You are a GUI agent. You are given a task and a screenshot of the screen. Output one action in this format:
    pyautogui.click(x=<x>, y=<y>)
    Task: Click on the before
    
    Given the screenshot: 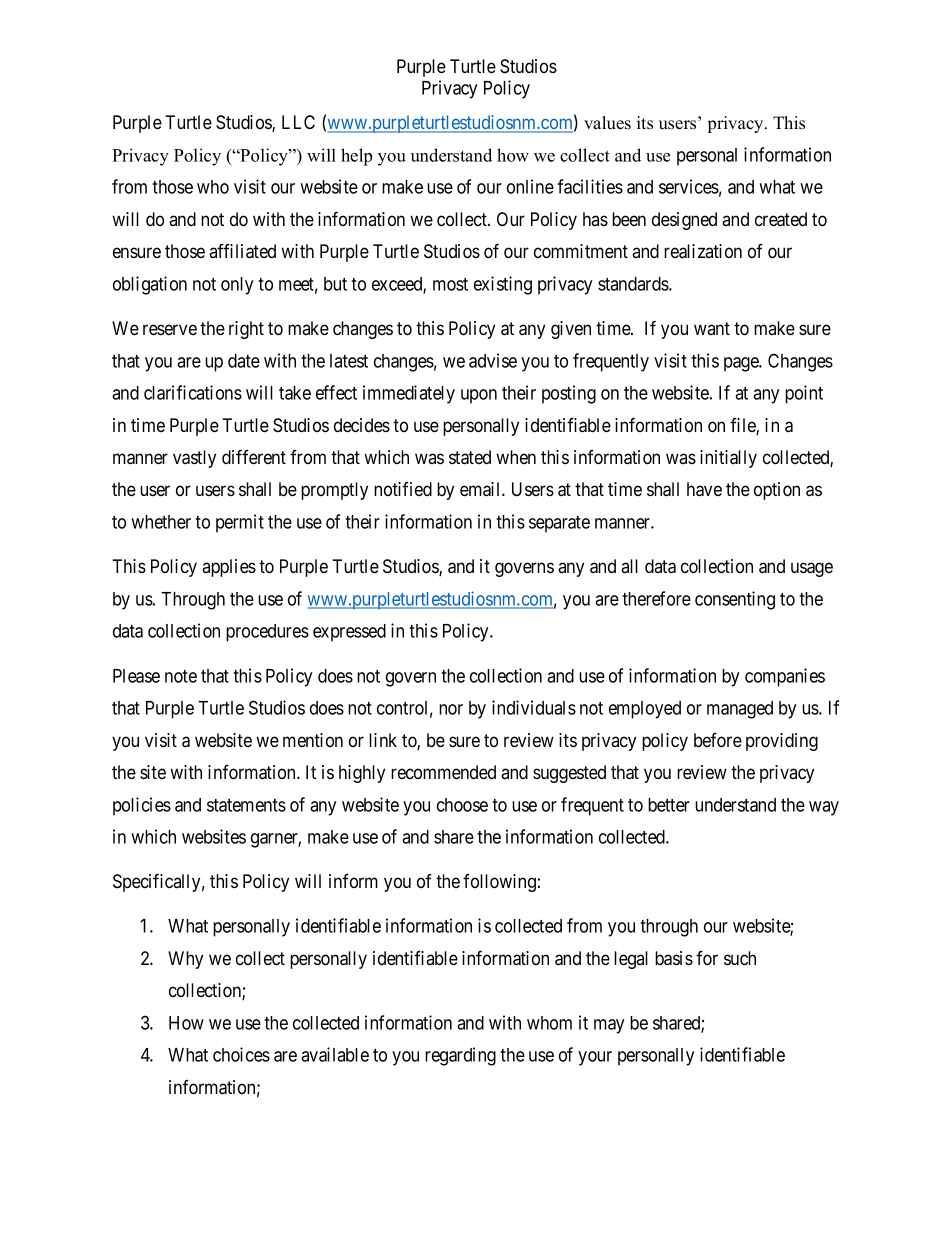 What is the action you would take?
    pyautogui.click(x=718, y=740)
